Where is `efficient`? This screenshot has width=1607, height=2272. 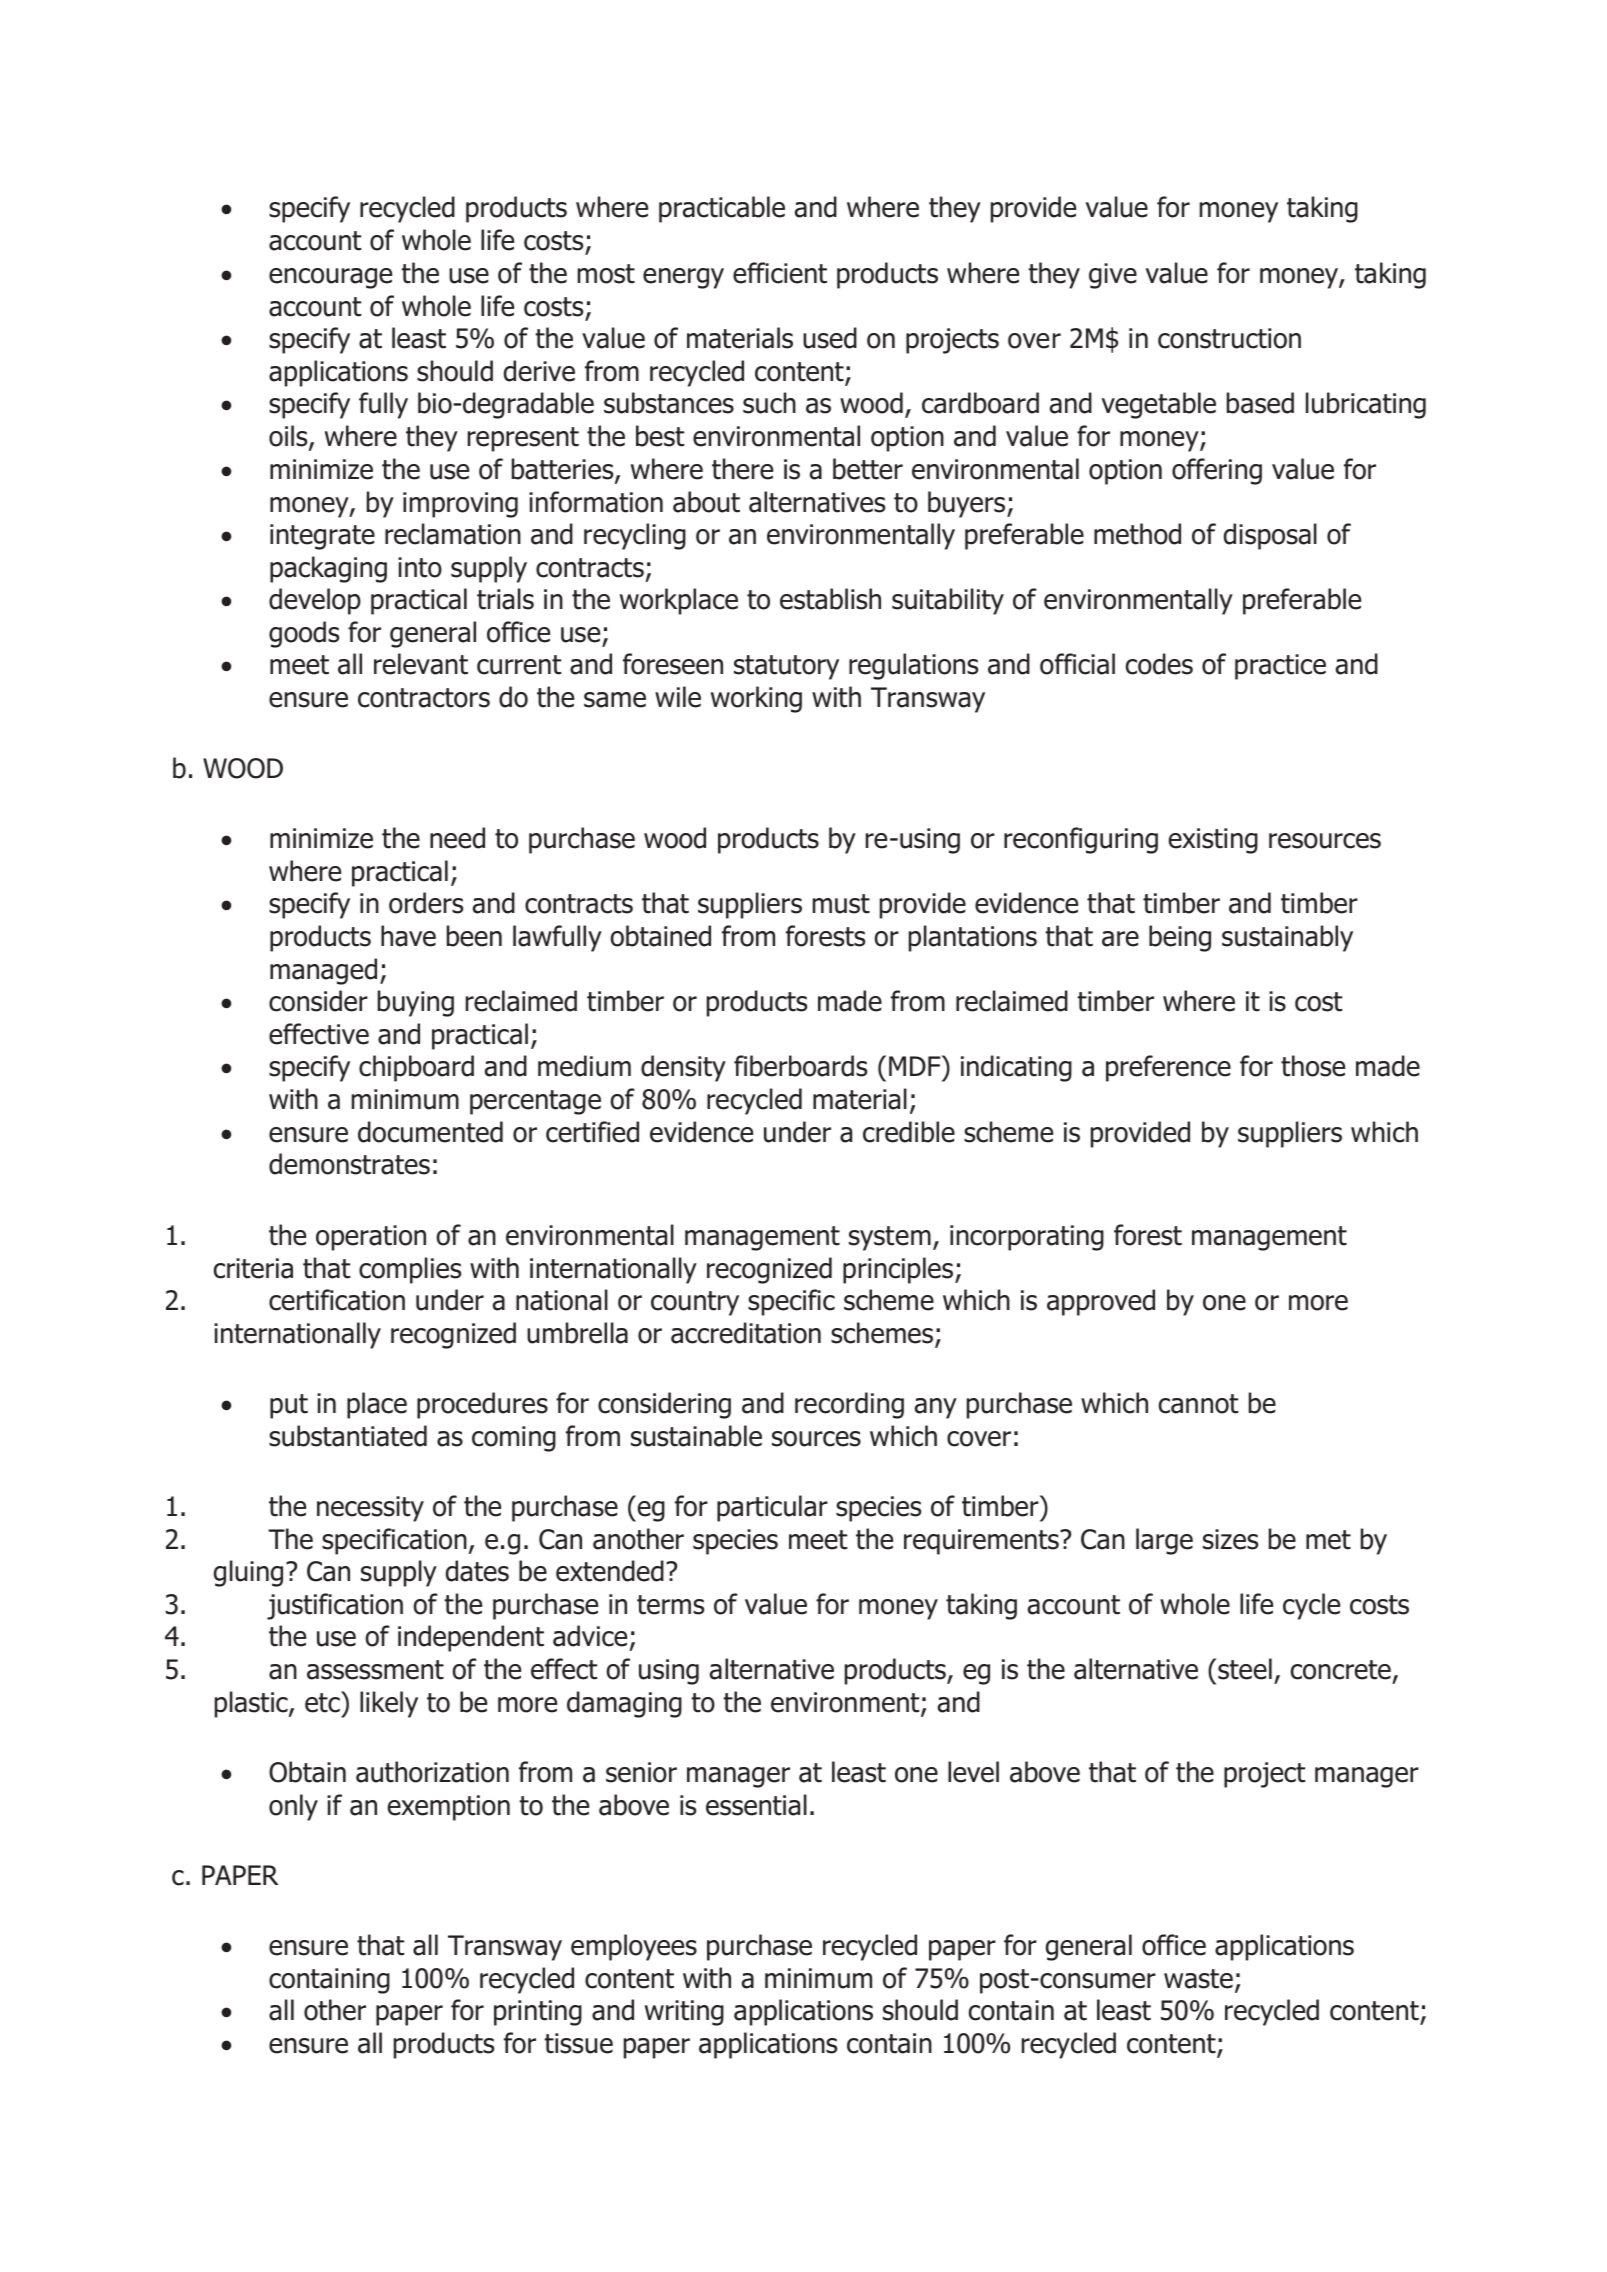 efficient is located at coordinates (780, 273).
